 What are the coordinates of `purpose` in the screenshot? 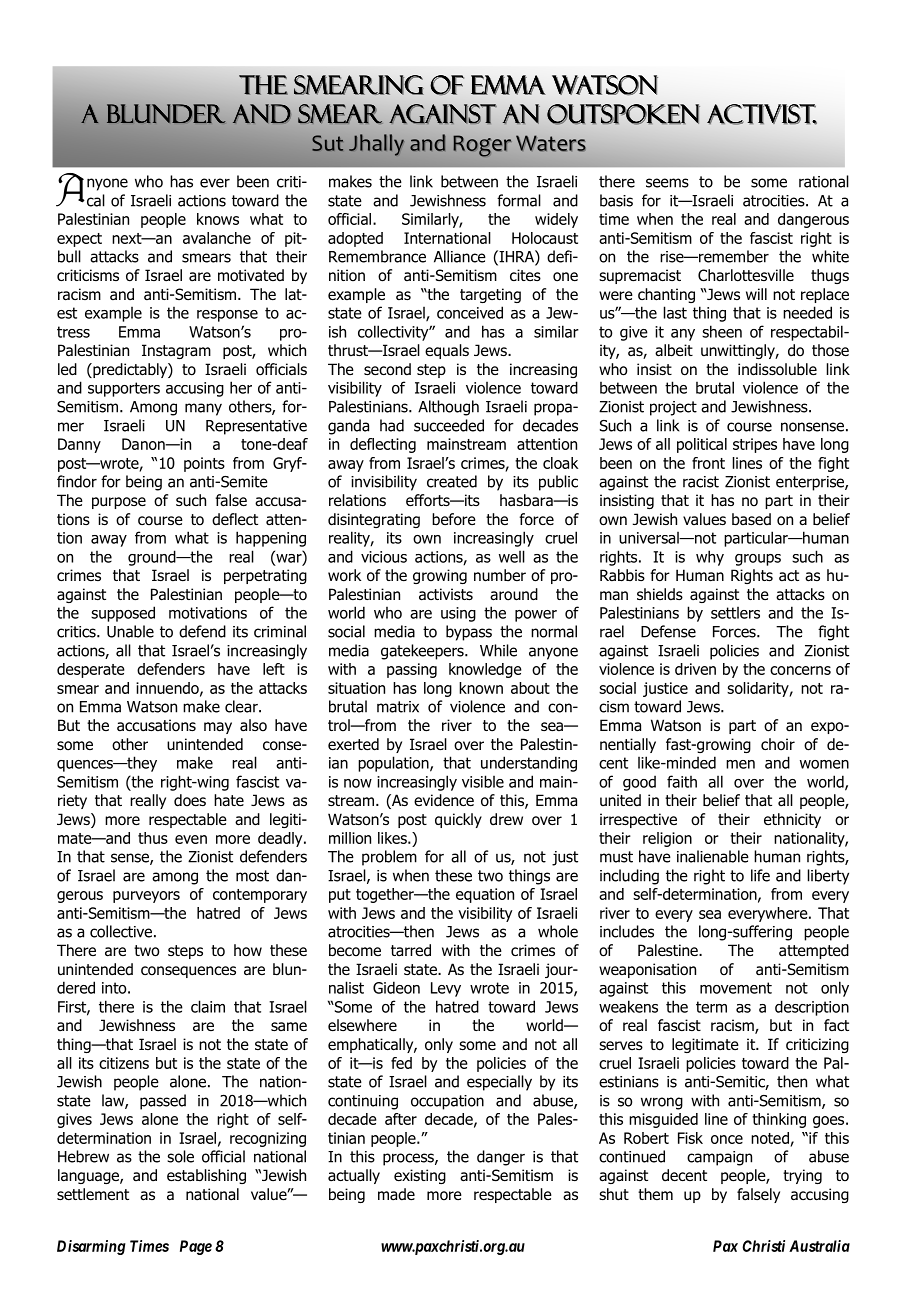 It's located at (119, 503).
